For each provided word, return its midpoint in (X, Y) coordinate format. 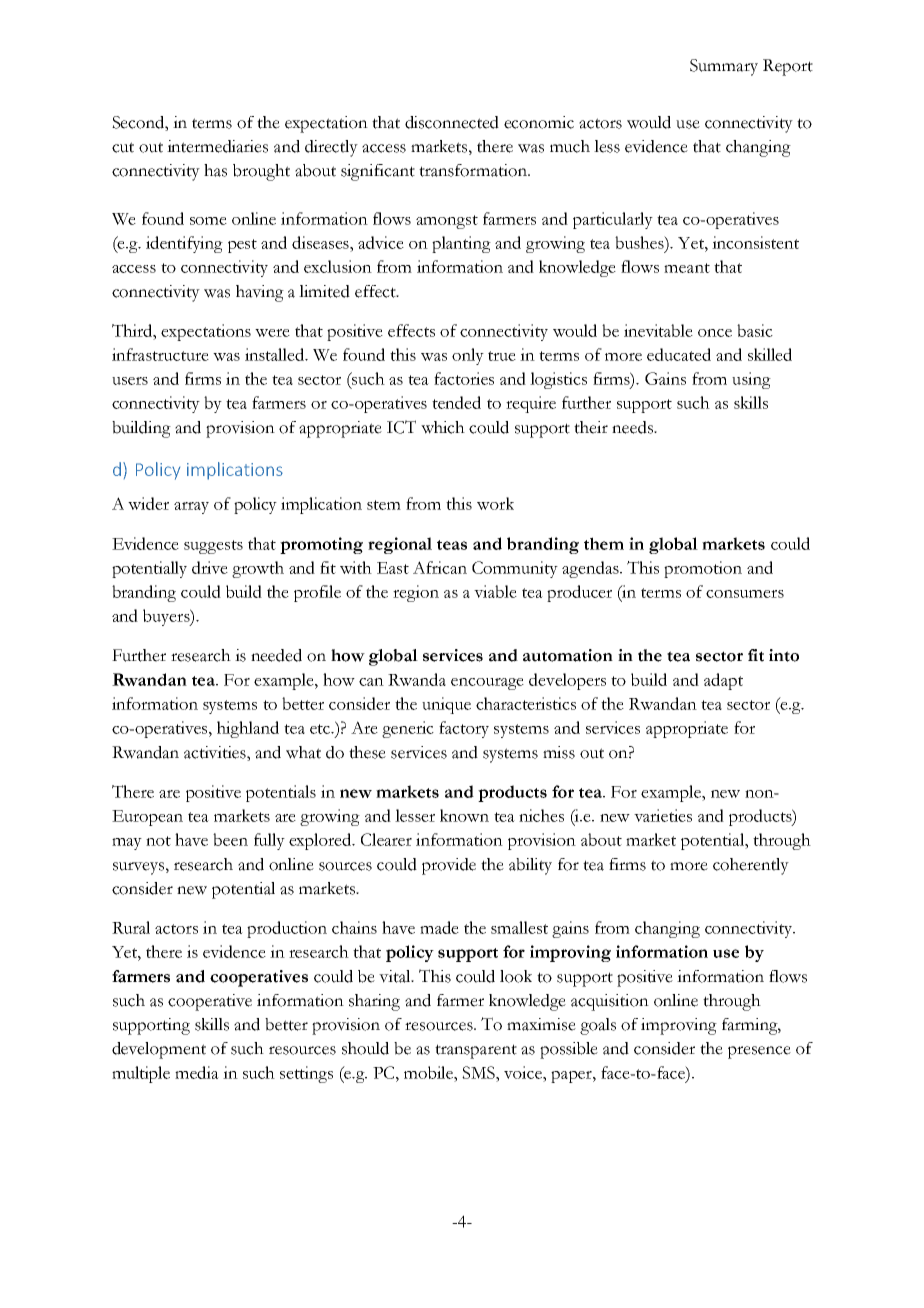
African (440, 567)
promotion (703, 569)
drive (210, 567)
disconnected (452, 122)
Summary (724, 67)
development (159, 1050)
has (215, 170)
